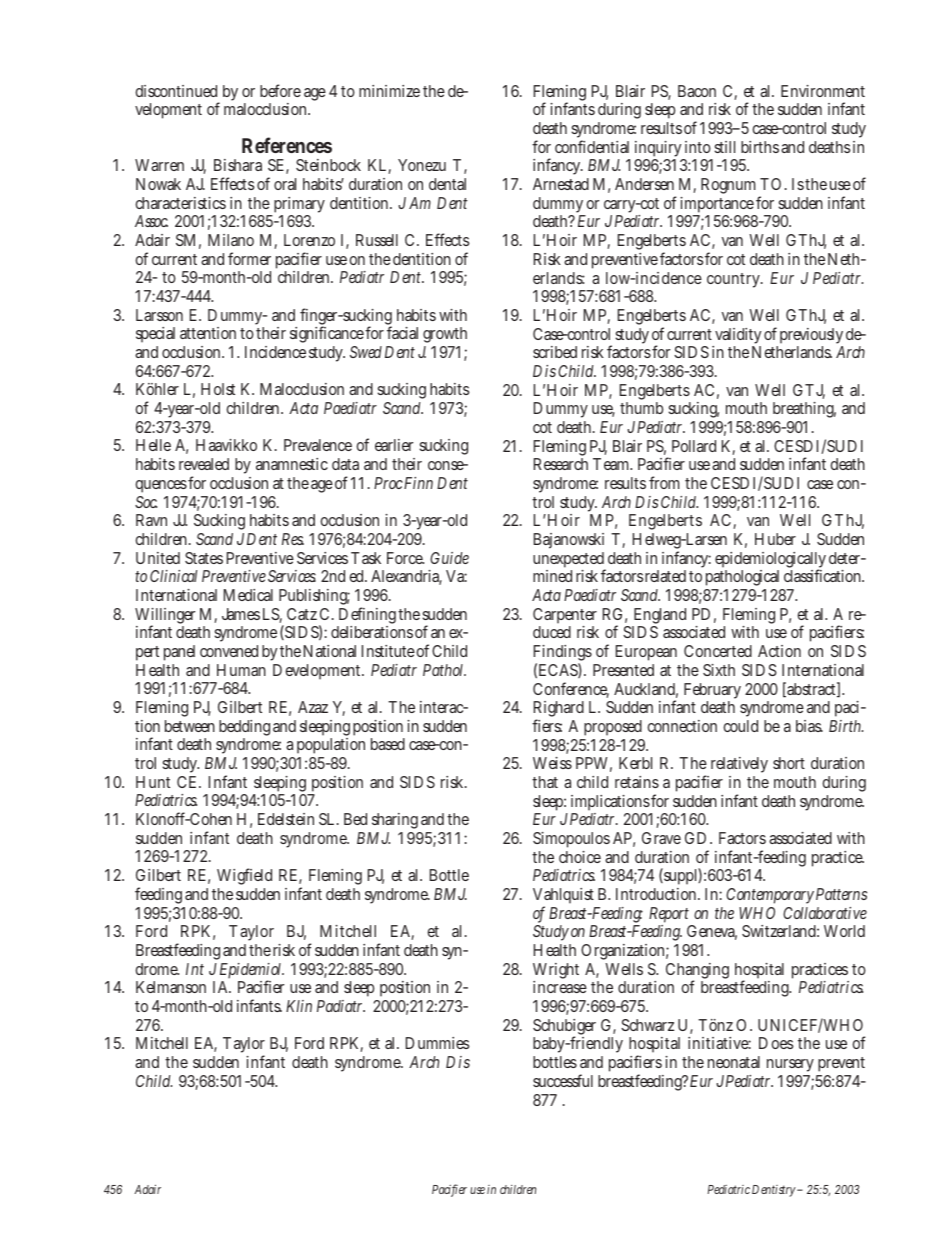 The image size is (952, 1233). Describe the element at coordinates (724, 147) in the document. I see `still` at that location.
